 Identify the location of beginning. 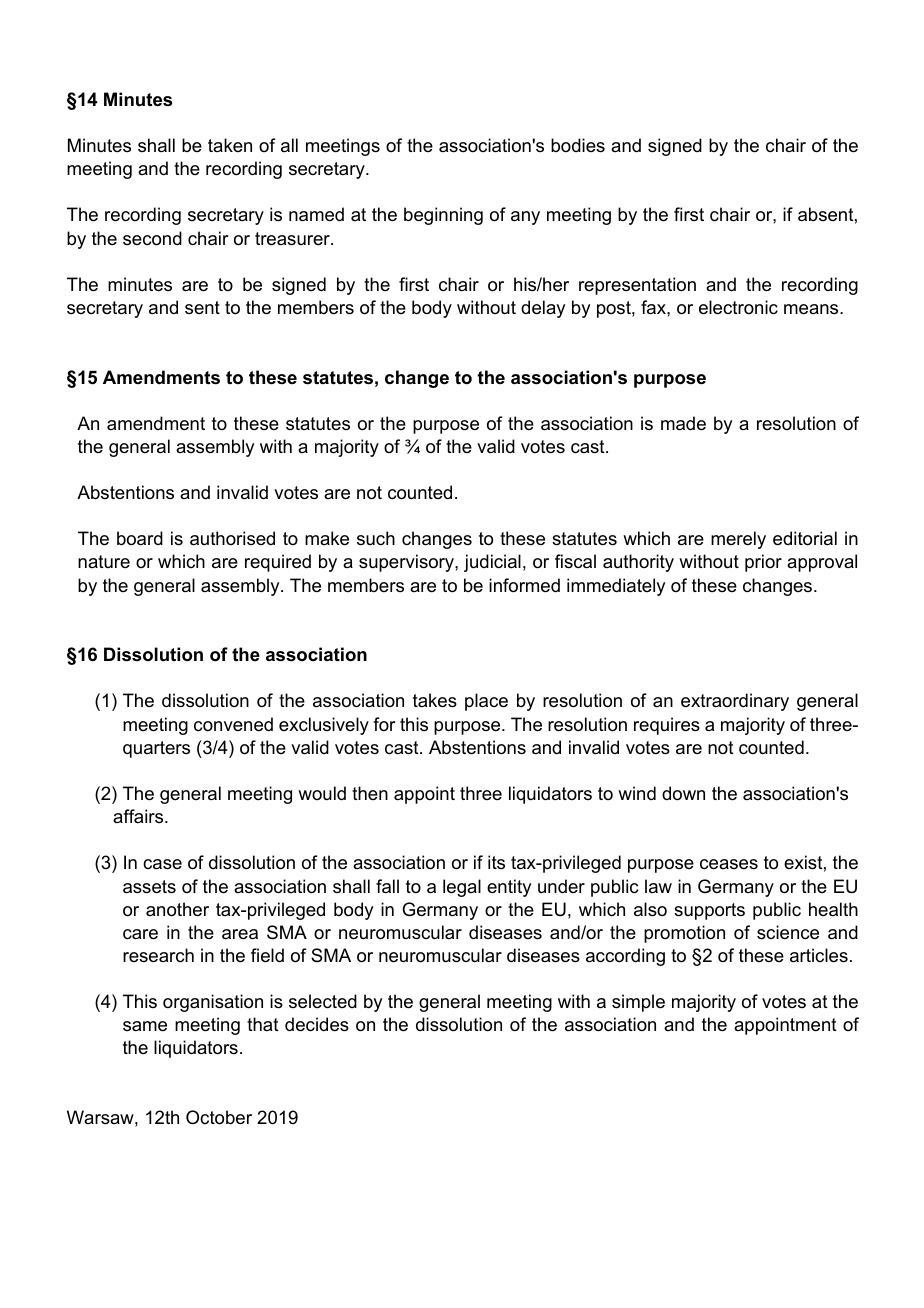
(443, 216).
